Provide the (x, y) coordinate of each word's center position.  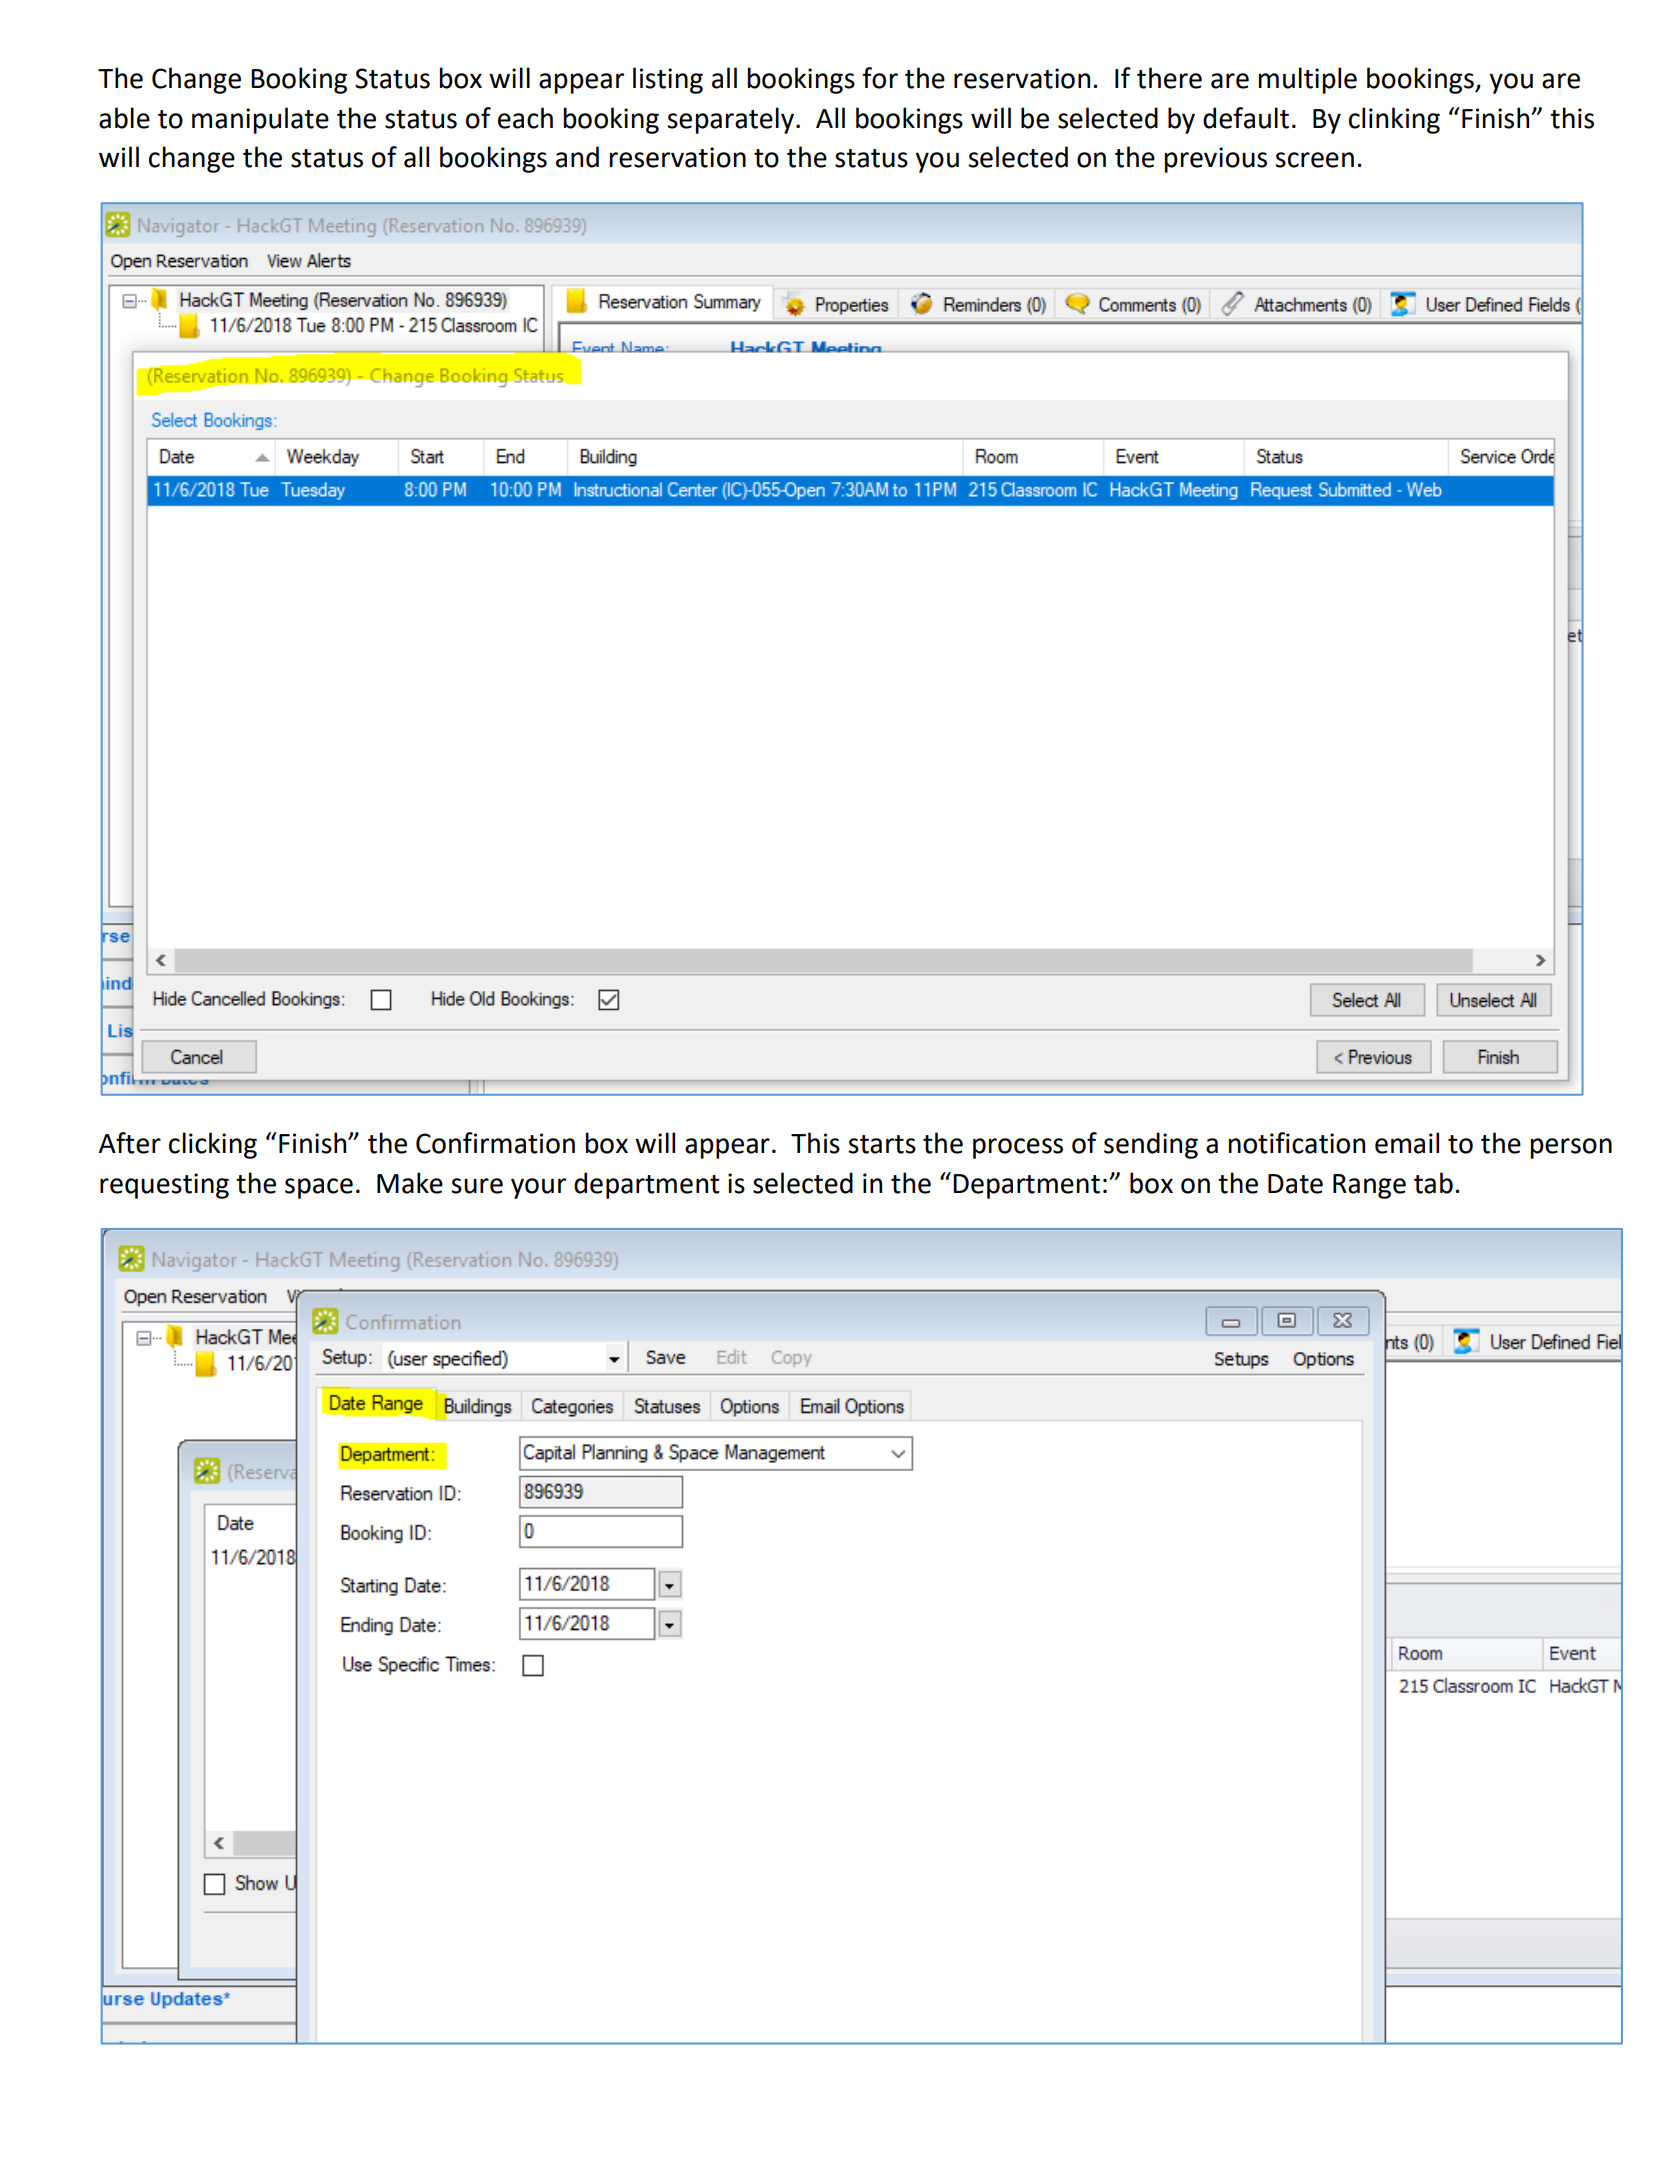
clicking (213, 1145)
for (880, 78)
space (319, 1188)
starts (882, 1144)
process (1018, 1148)
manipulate (260, 120)
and (577, 157)
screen (1314, 160)
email (1407, 1143)
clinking (1394, 120)
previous (1216, 160)
